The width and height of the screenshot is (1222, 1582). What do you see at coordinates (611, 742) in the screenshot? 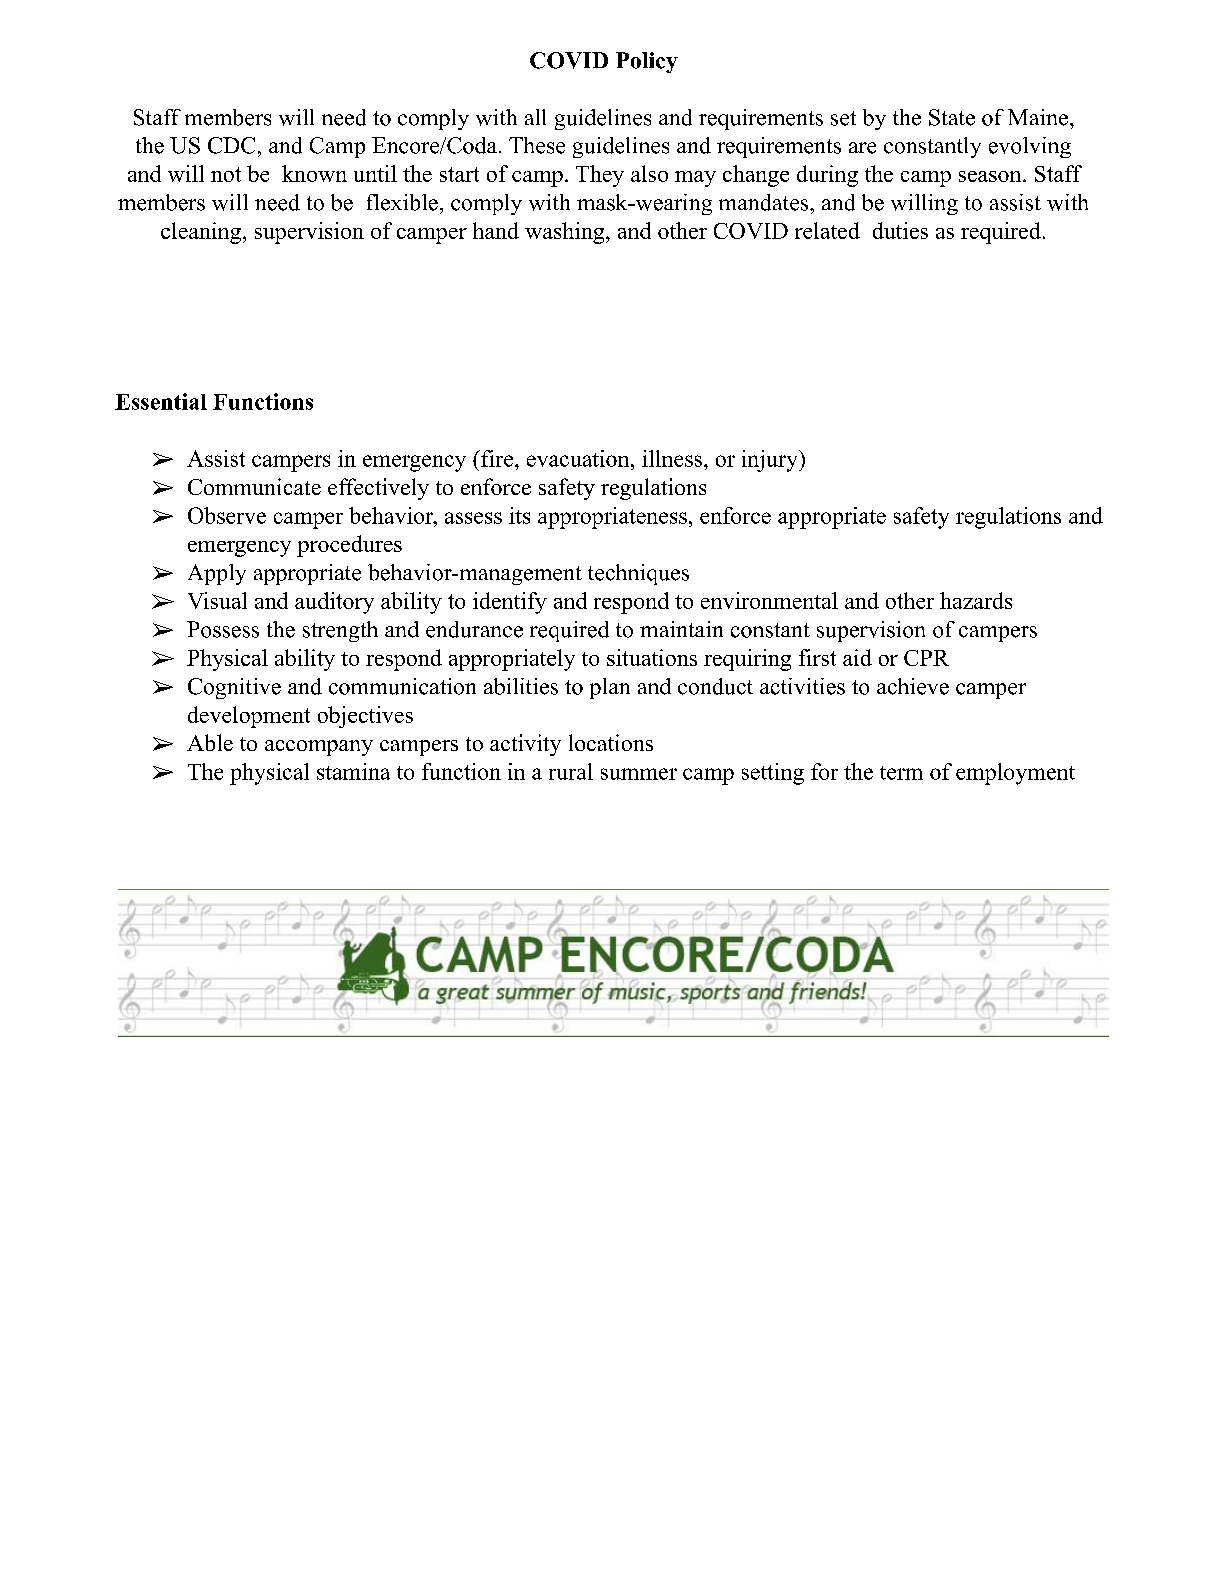
I see `locations` at bounding box center [611, 742].
